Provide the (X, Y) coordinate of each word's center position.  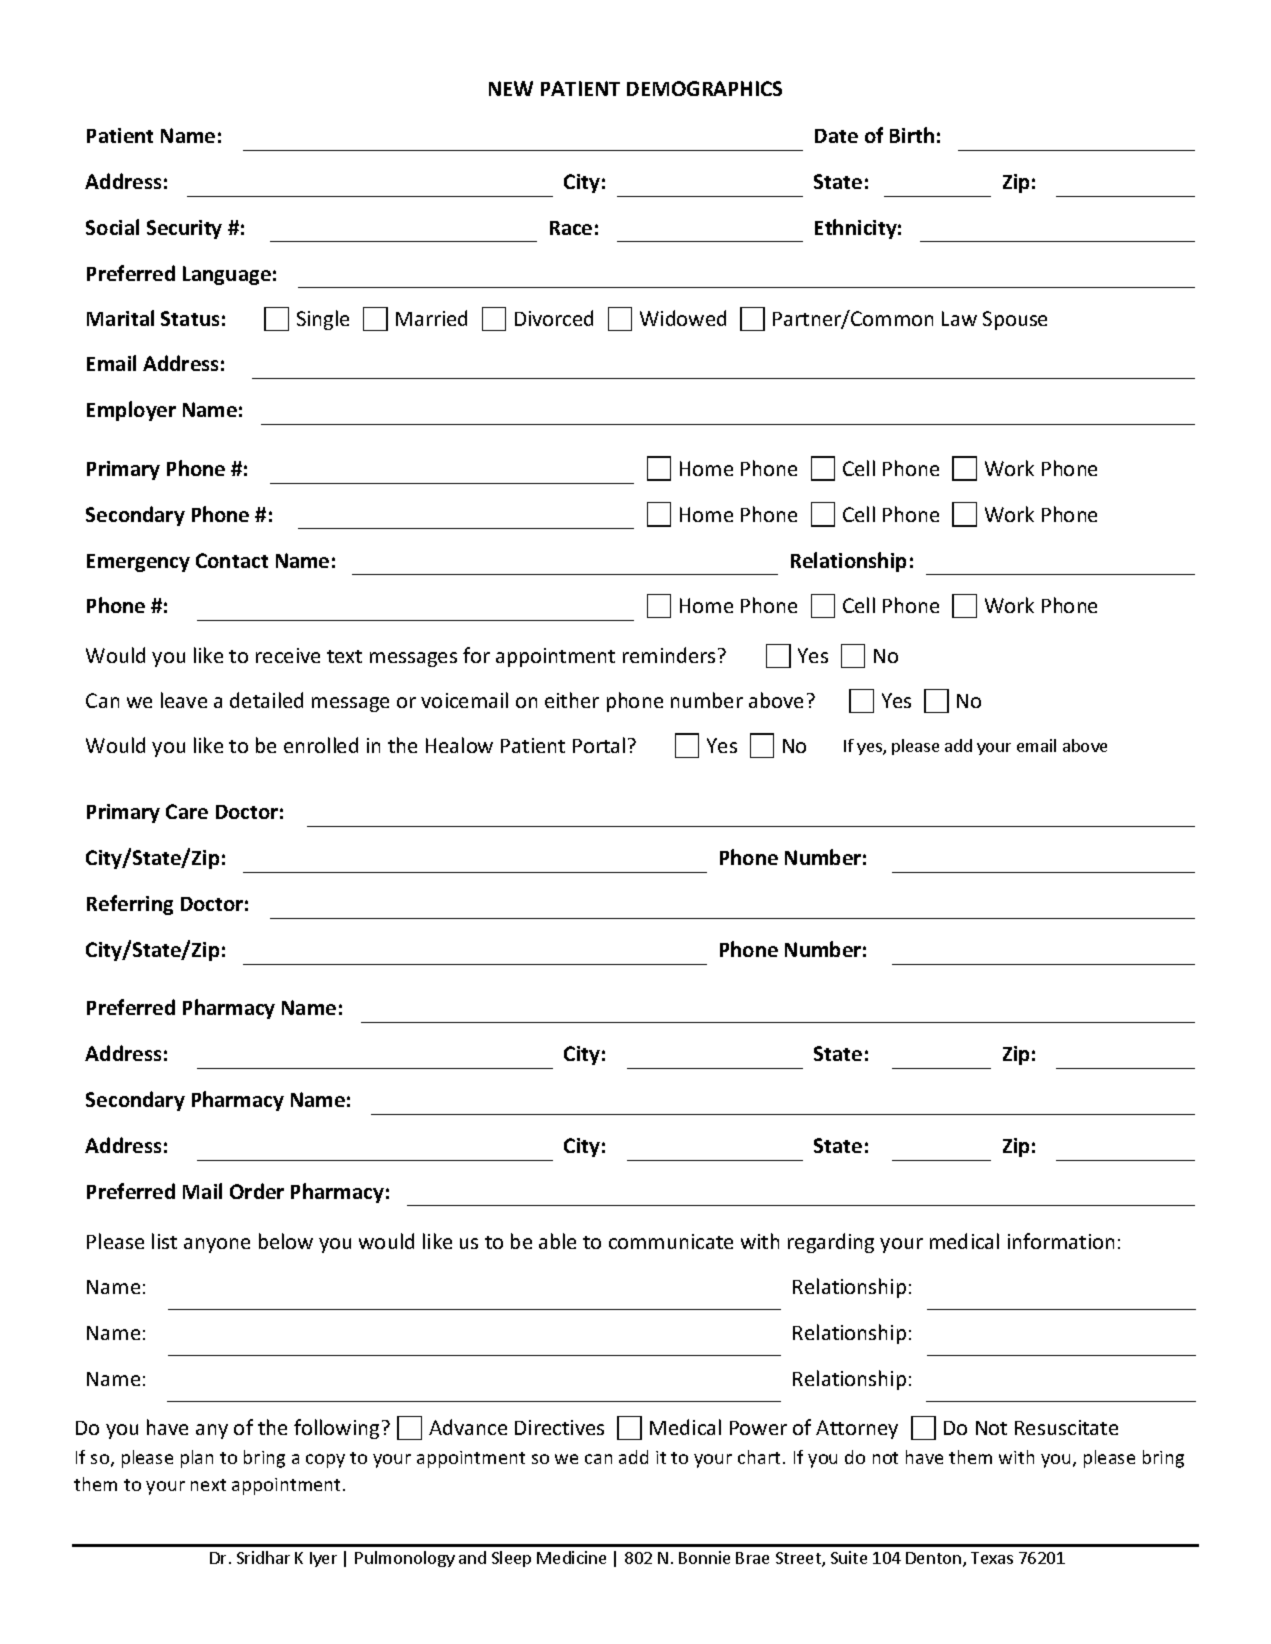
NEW (511, 88)
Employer (131, 411)
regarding (831, 1243)
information (1061, 1241)
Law (959, 318)
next (208, 1485)
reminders (669, 655)
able (557, 1241)
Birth (912, 135)
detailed (266, 700)
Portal (599, 745)
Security (184, 229)
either (572, 700)
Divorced (554, 318)
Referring (130, 905)
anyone (217, 1245)
